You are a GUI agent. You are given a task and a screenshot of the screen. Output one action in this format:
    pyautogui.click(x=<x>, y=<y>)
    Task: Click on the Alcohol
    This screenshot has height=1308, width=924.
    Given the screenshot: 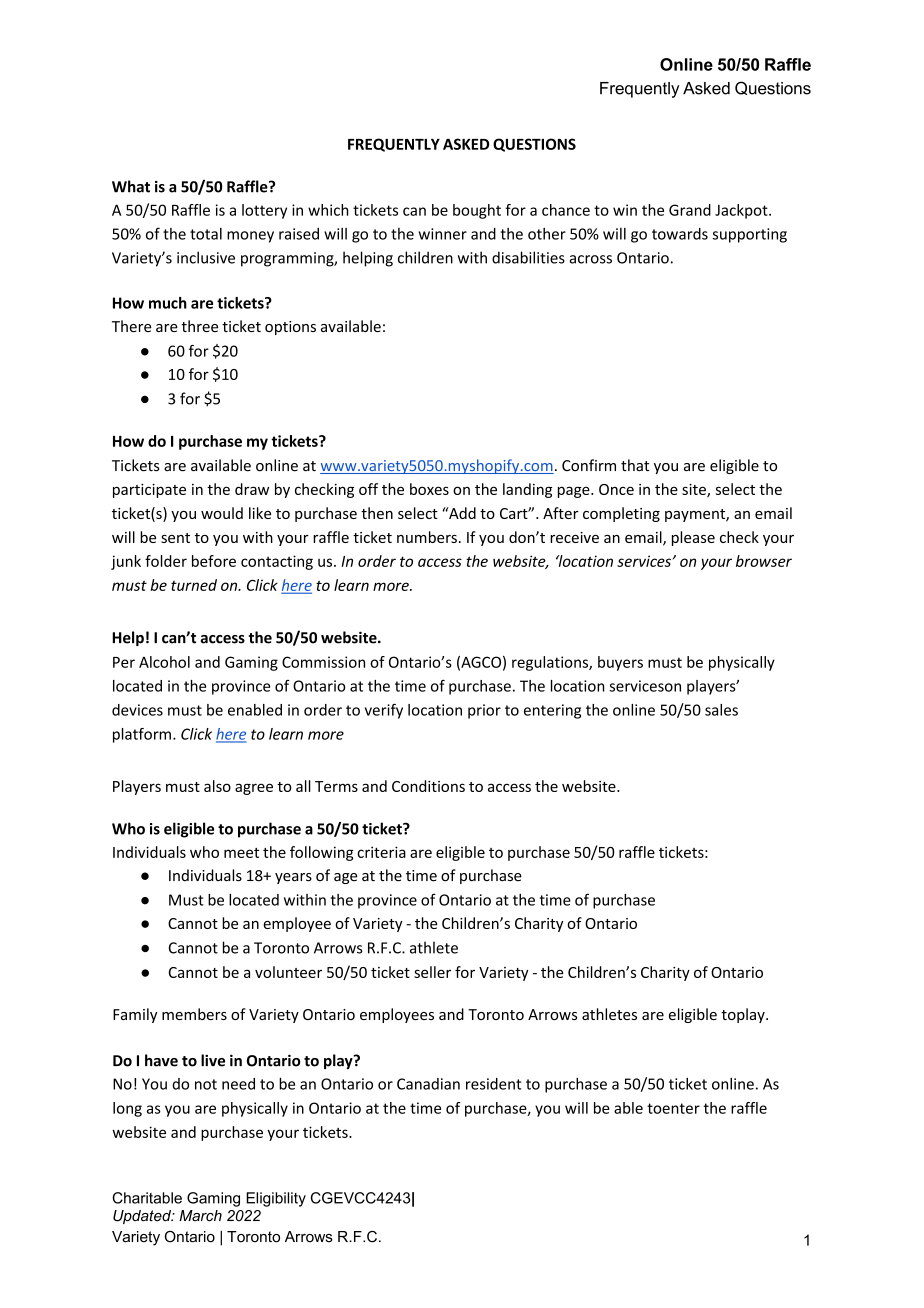 What is the action you would take?
    pyautogui.click(x=164, y=662)
